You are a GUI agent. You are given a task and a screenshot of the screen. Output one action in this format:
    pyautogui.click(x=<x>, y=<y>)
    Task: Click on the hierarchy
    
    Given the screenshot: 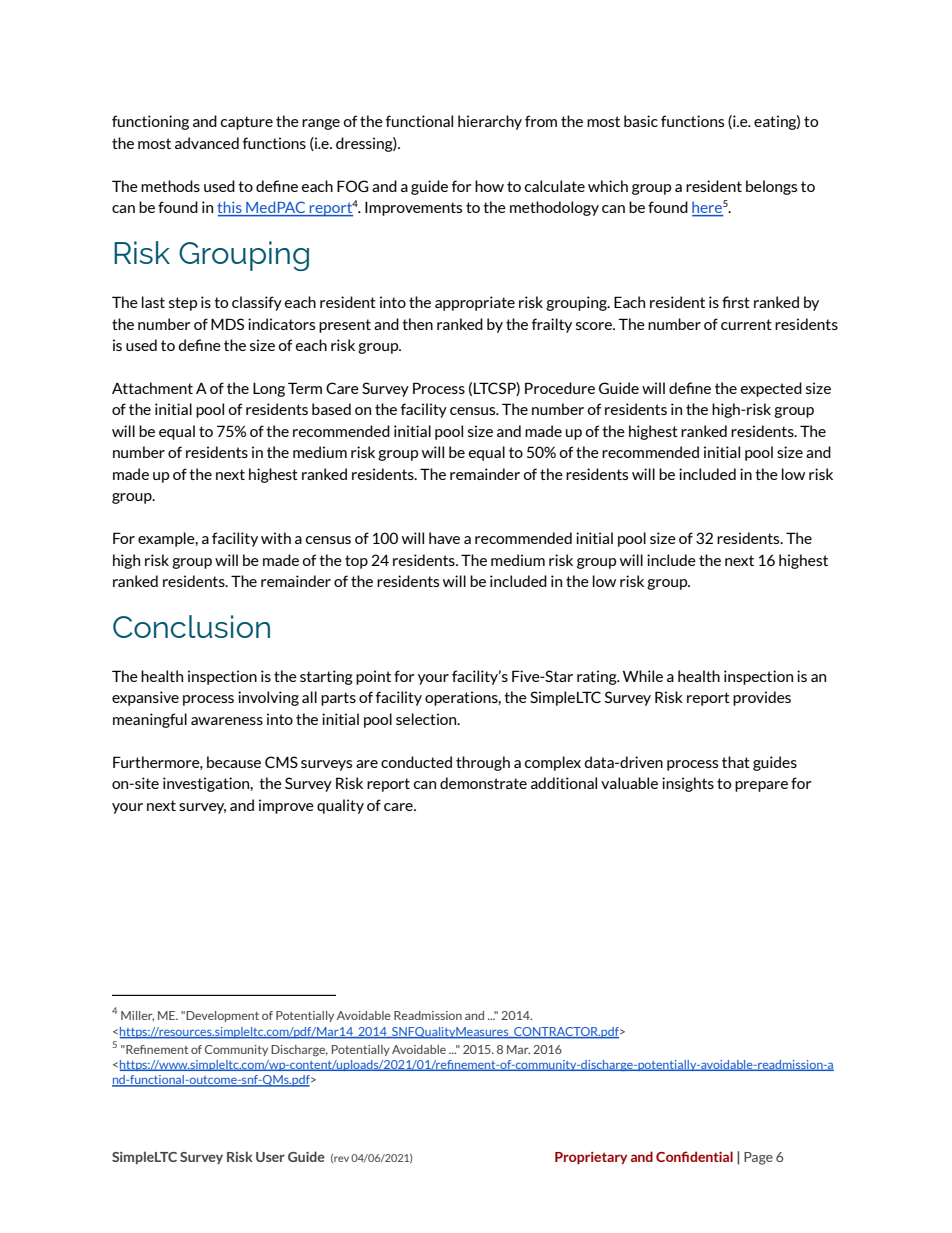 What is the action you would take?
    pyautogui.click(x=490, y=122)
